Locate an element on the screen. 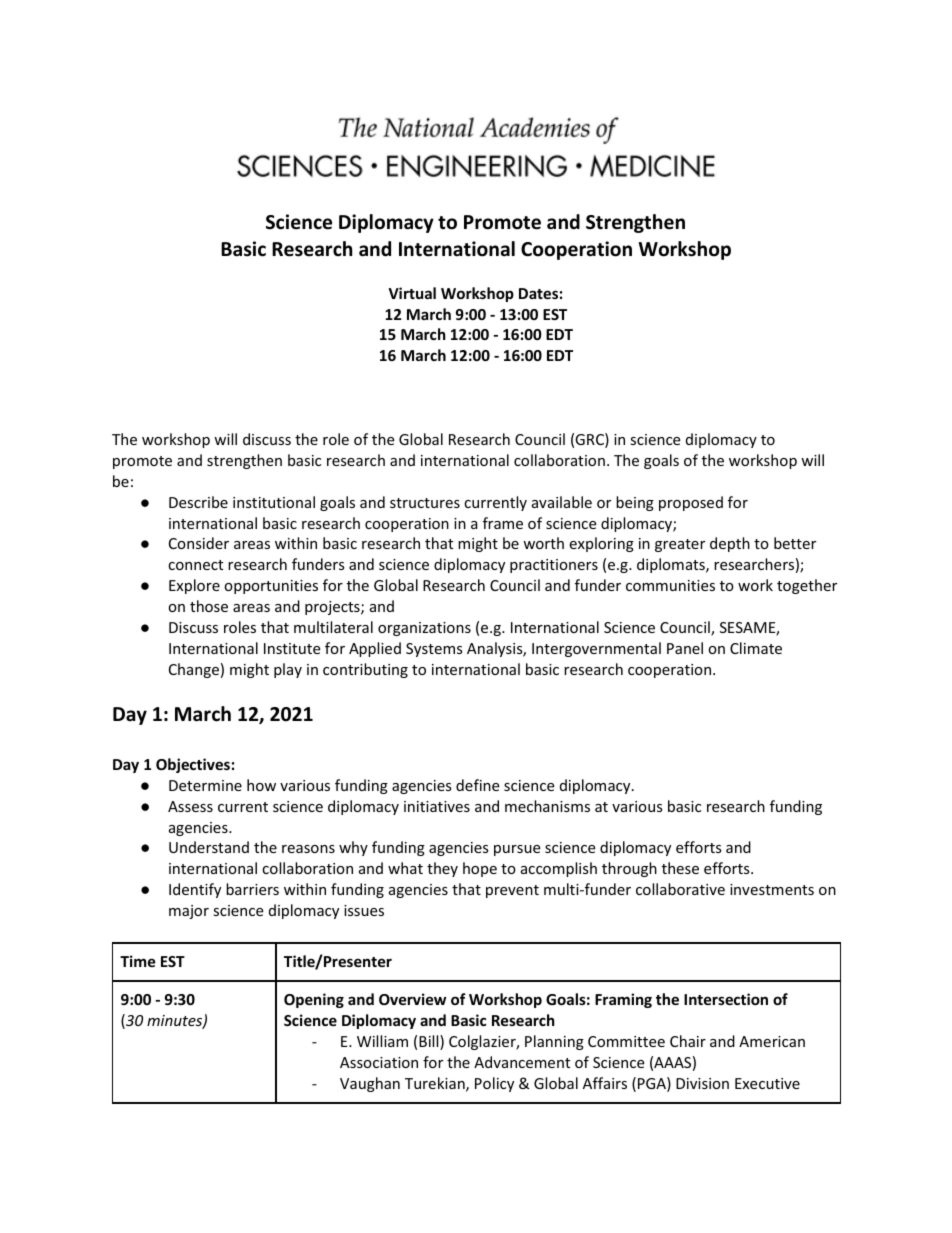  Virtual is located at coordinates (412, 293).
